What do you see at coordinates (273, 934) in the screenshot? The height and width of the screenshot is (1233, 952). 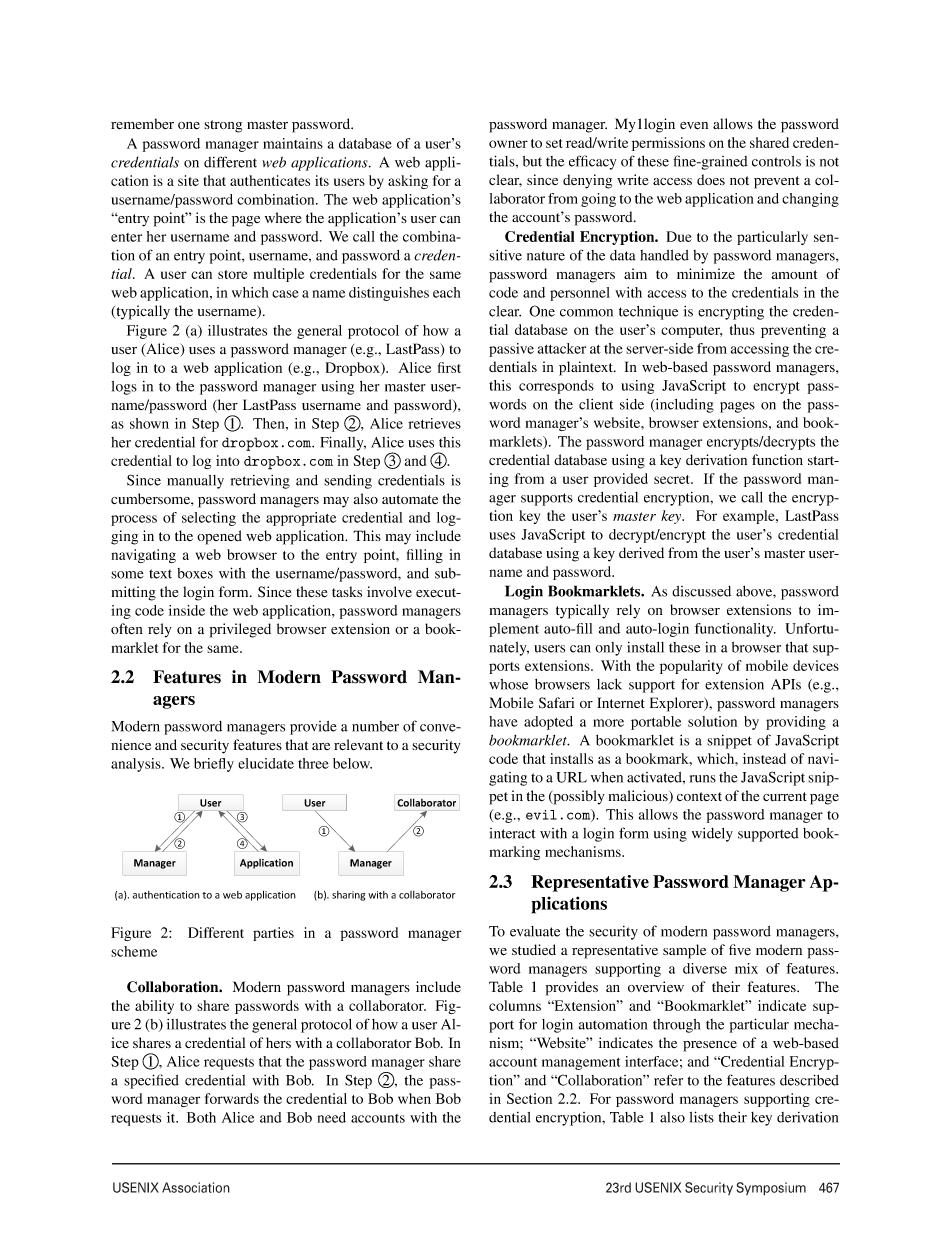 I see `parties` at bounding box center [273, 934].
